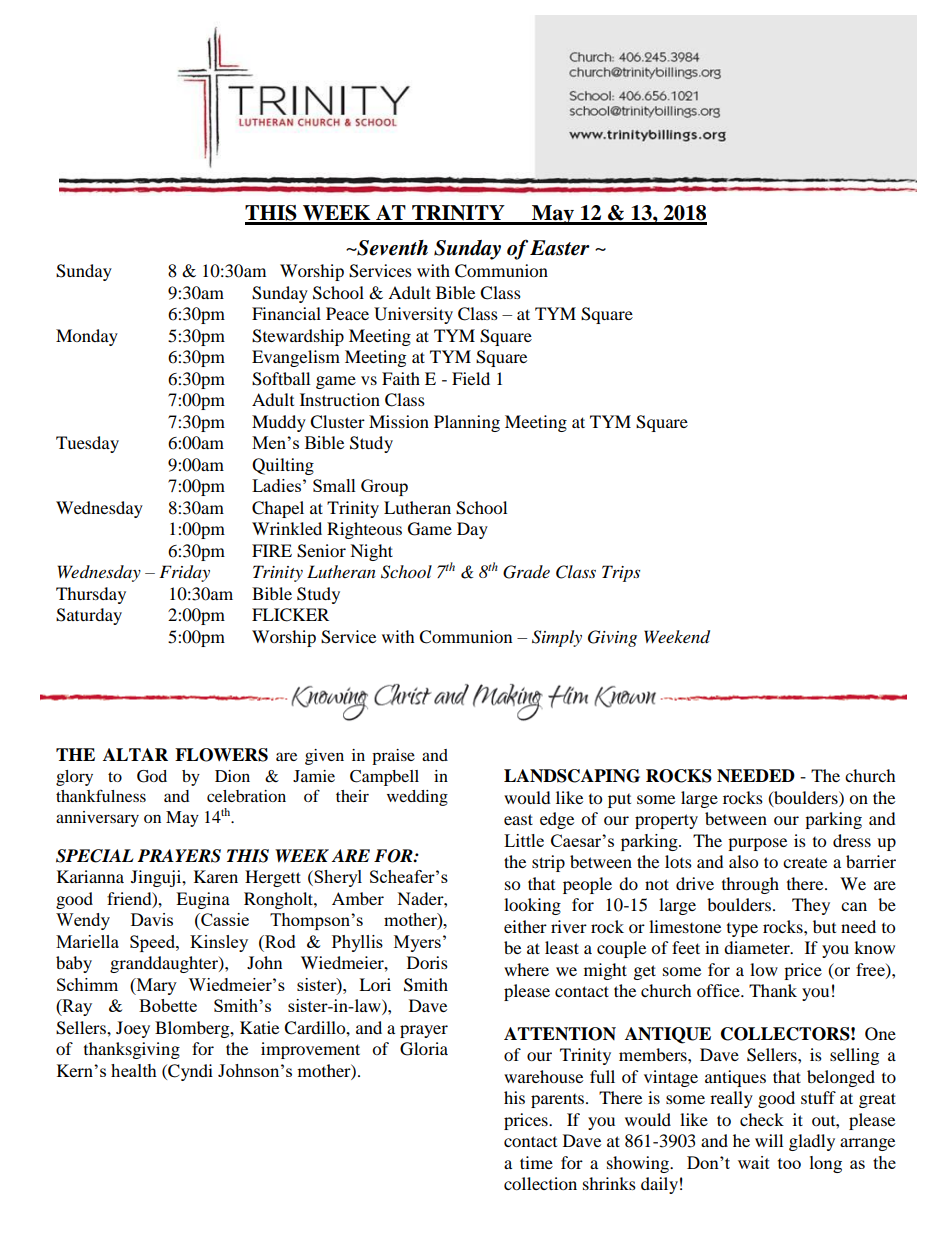 The width and height of the screenshot is (952, 1233). I want to click on Grade, so click(526, 572).
